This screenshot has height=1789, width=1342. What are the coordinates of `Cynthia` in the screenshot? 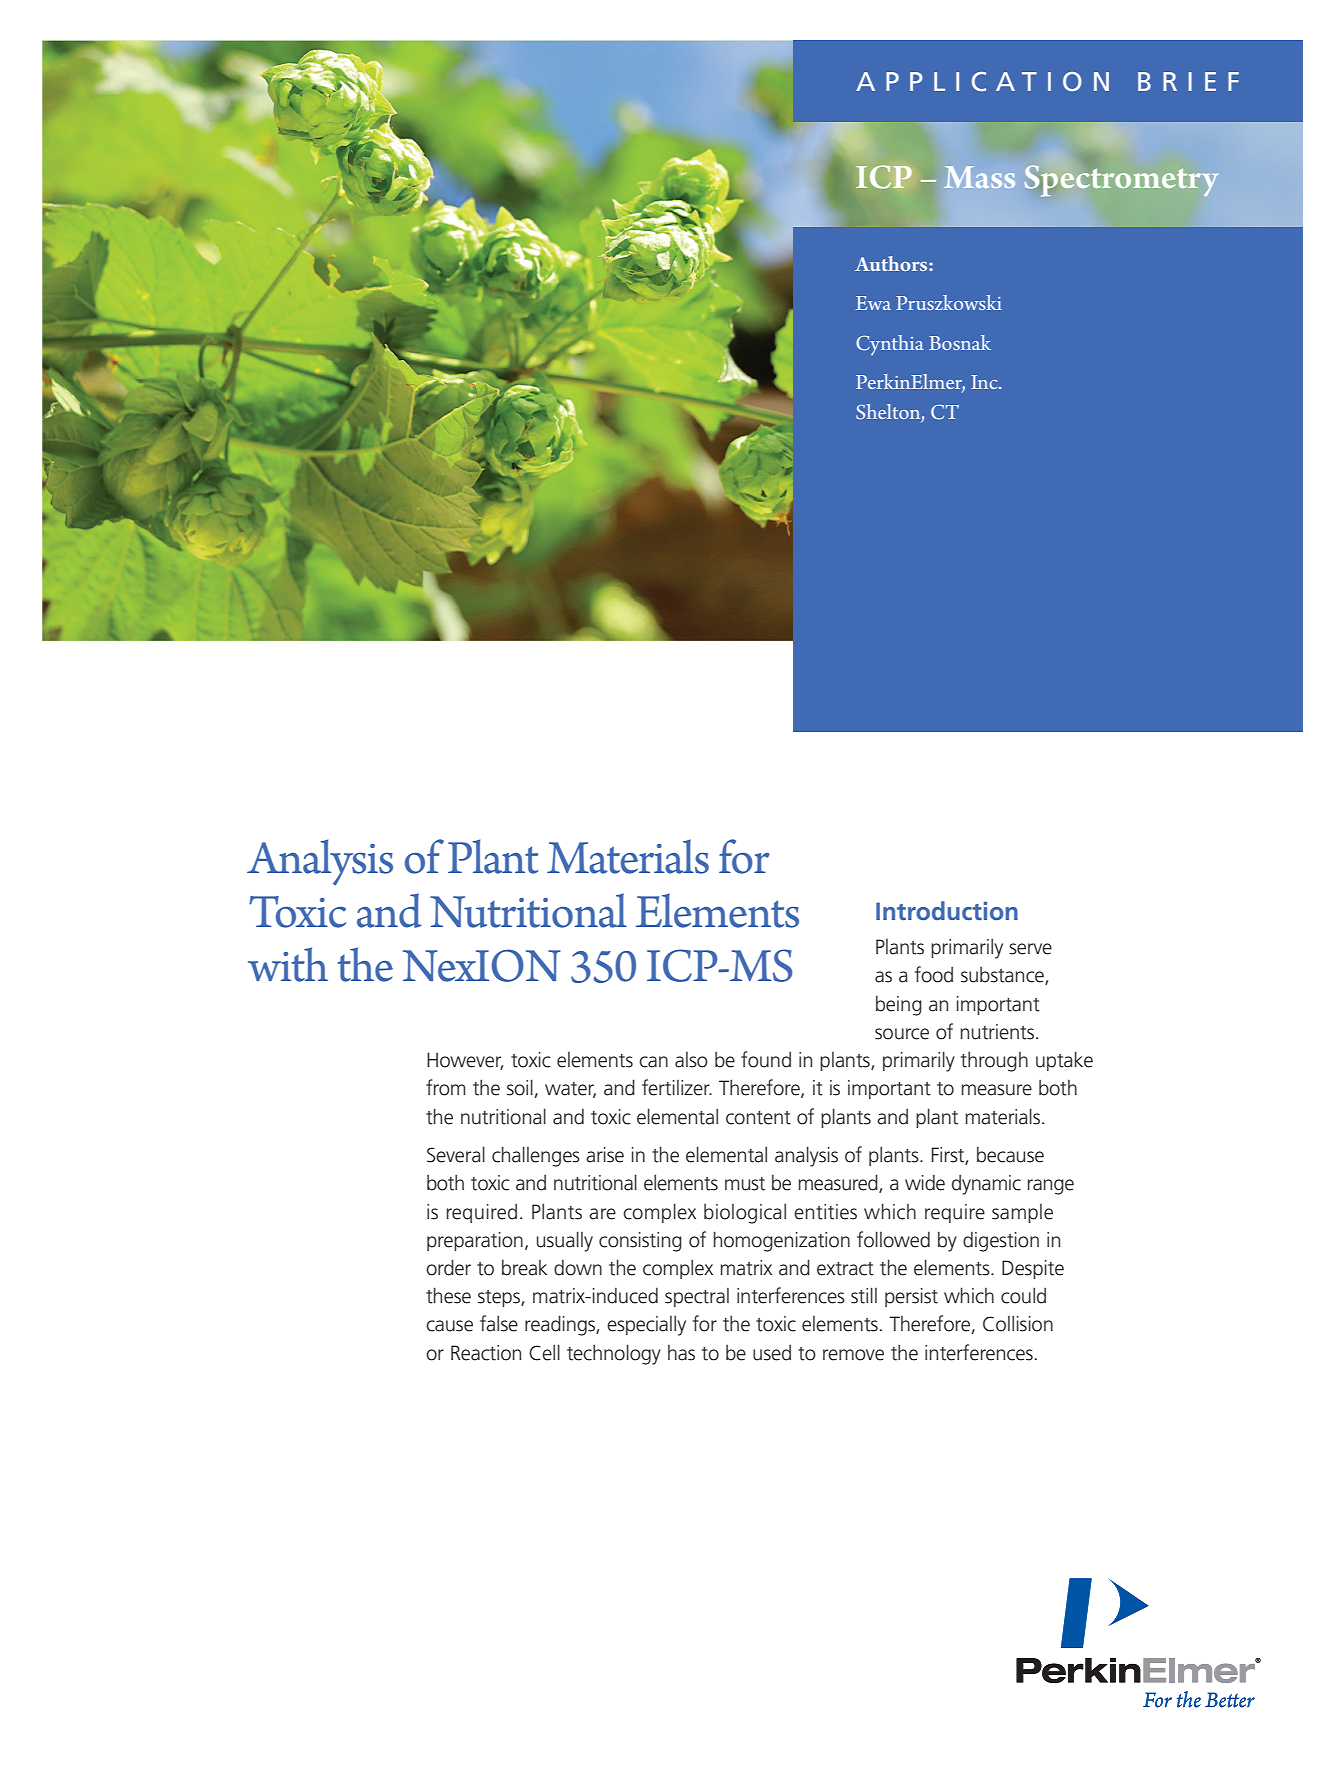 It's located at (890, 345).
